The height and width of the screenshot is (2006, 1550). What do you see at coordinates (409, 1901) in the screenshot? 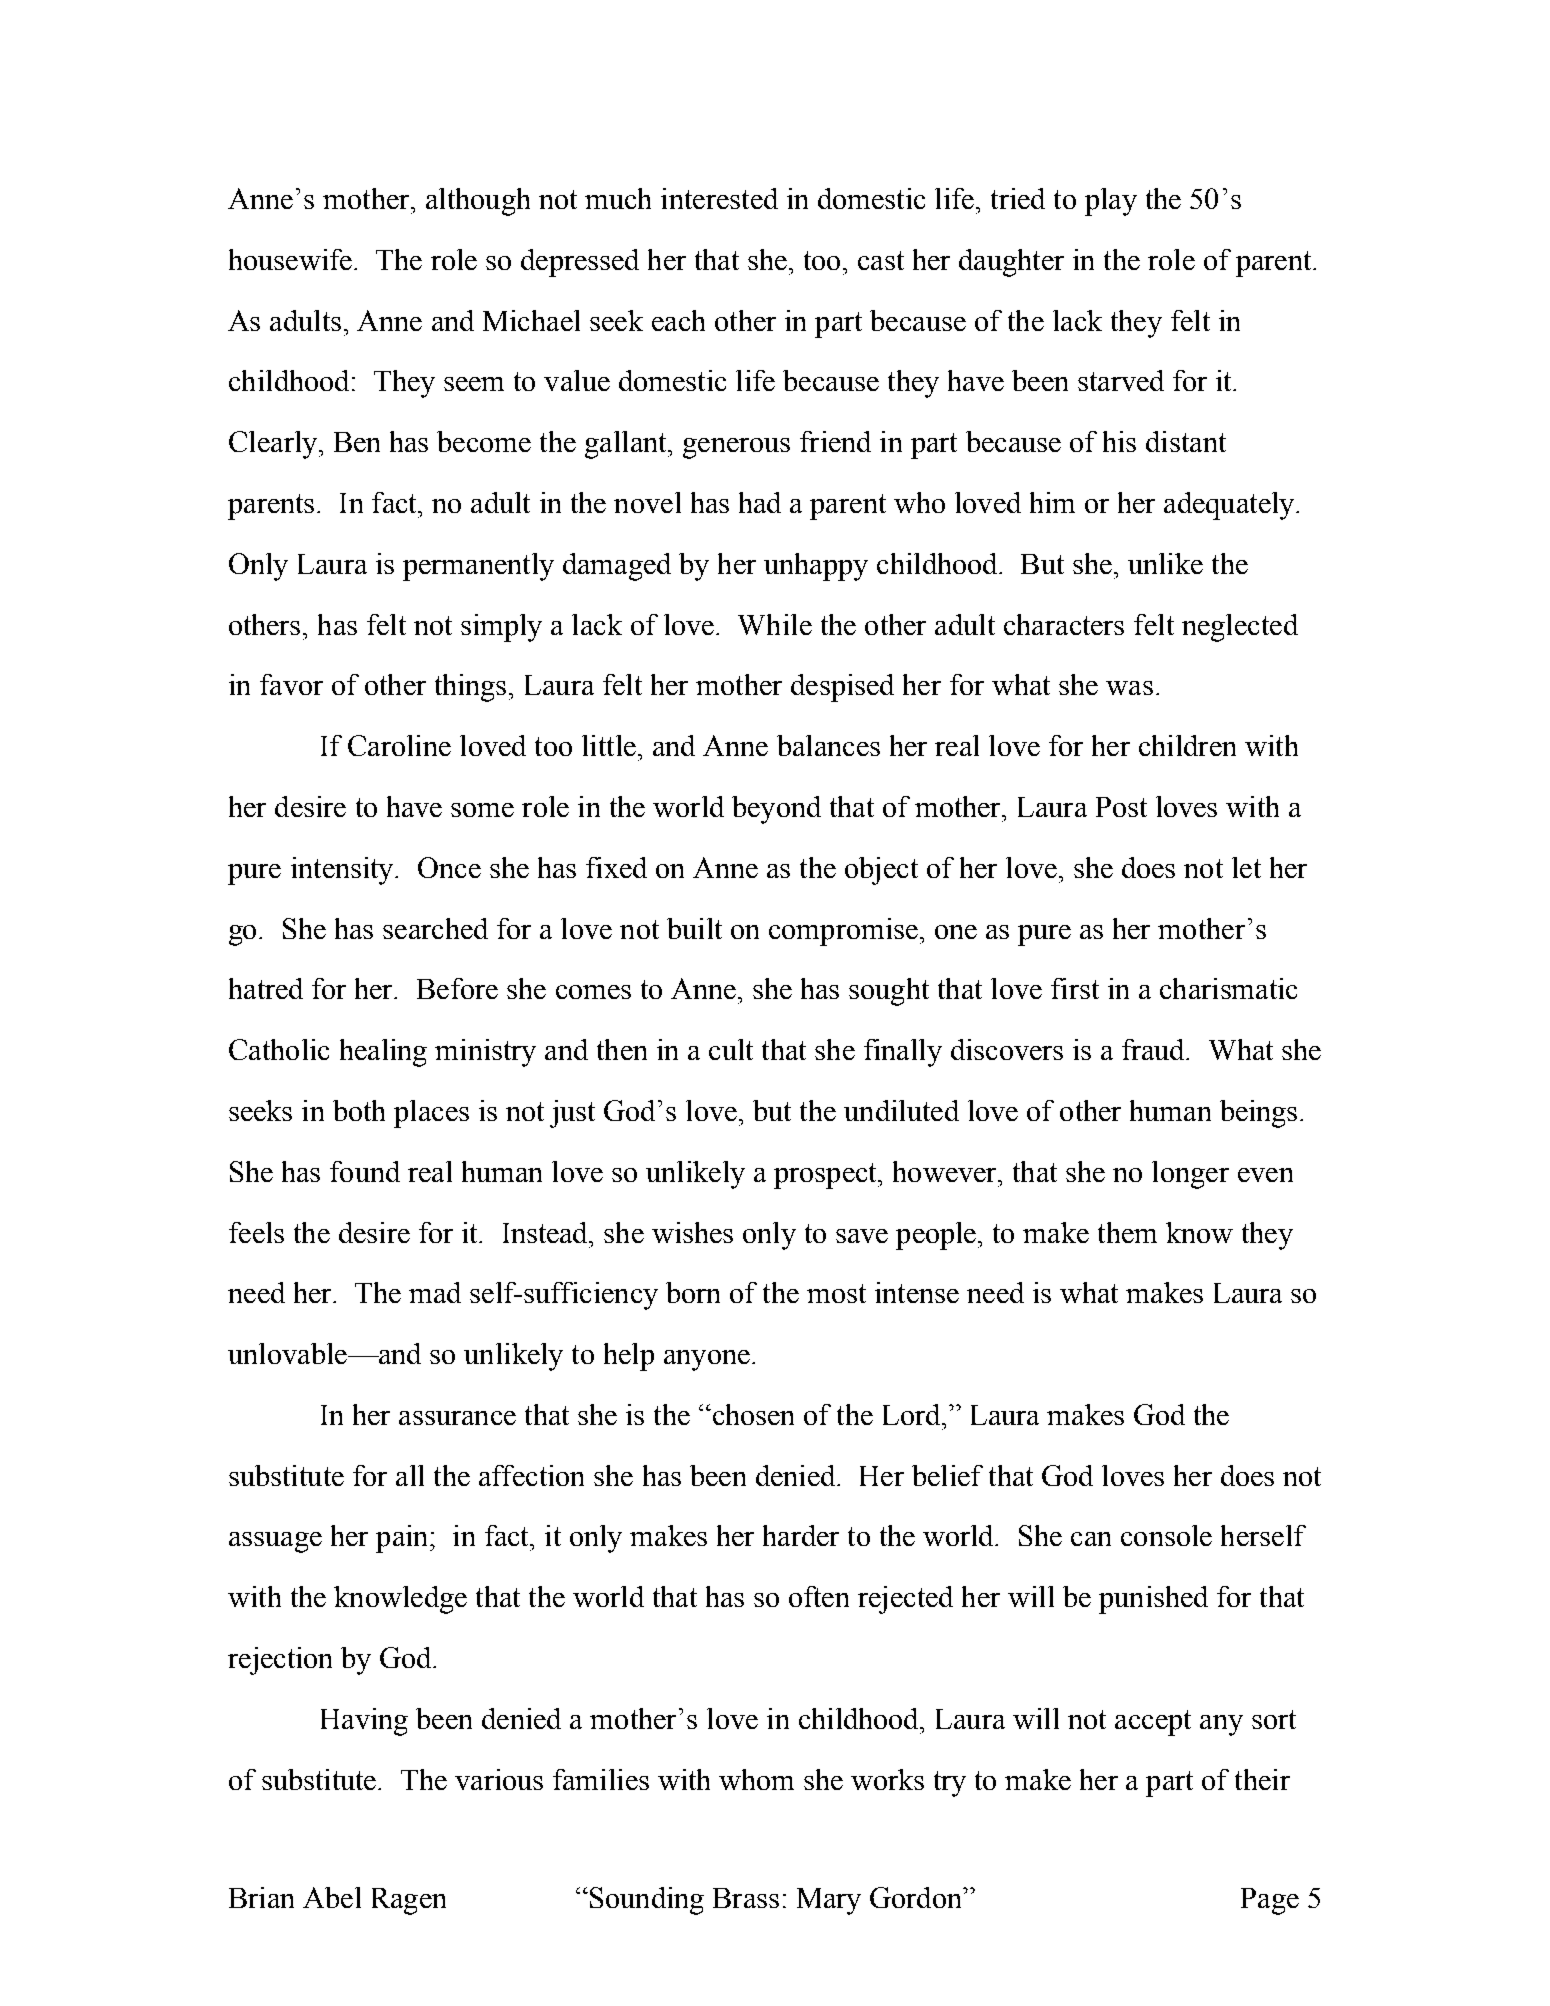
I see `Ragen` at bounding box center [409, 1901].
